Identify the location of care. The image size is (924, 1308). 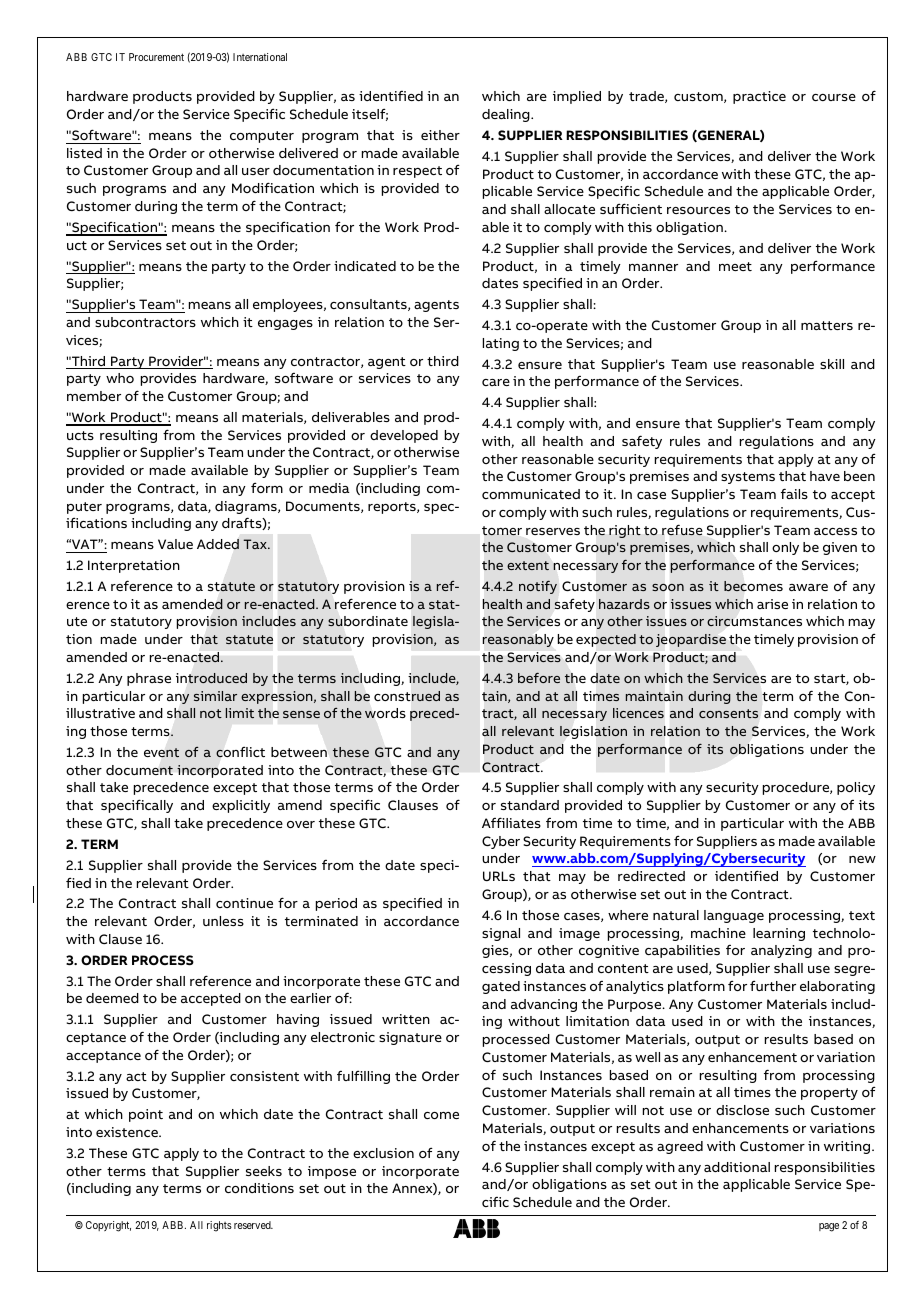
(496, 382).
